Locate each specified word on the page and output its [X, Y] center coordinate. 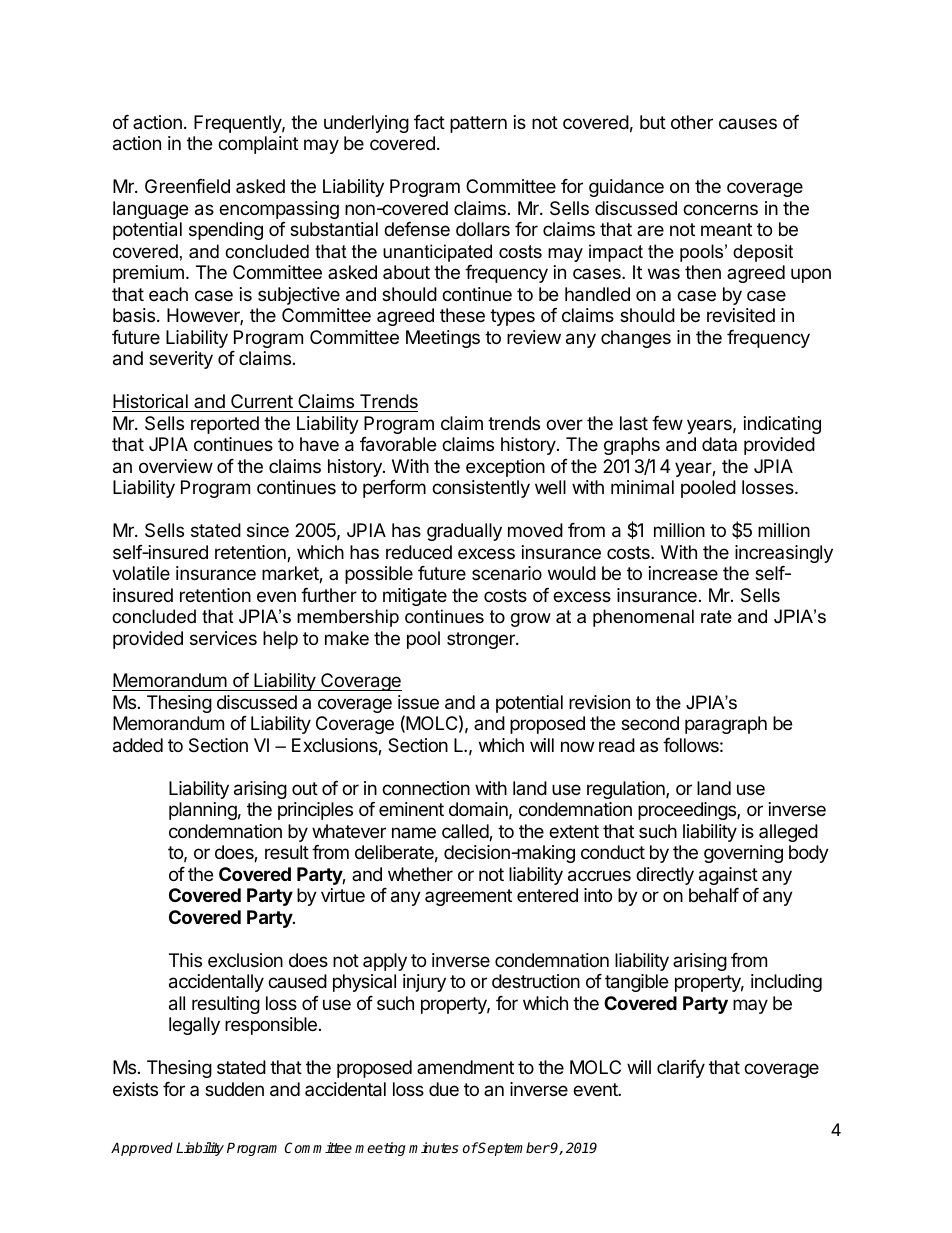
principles [315, 811]
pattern [478, 124]
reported [225, 425]
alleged [788, 833]
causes [748, 124]
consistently [481, 489]
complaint [258, 145]
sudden [234, 1089]
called [466, 832]
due [444, 1089]
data [719, 444]
